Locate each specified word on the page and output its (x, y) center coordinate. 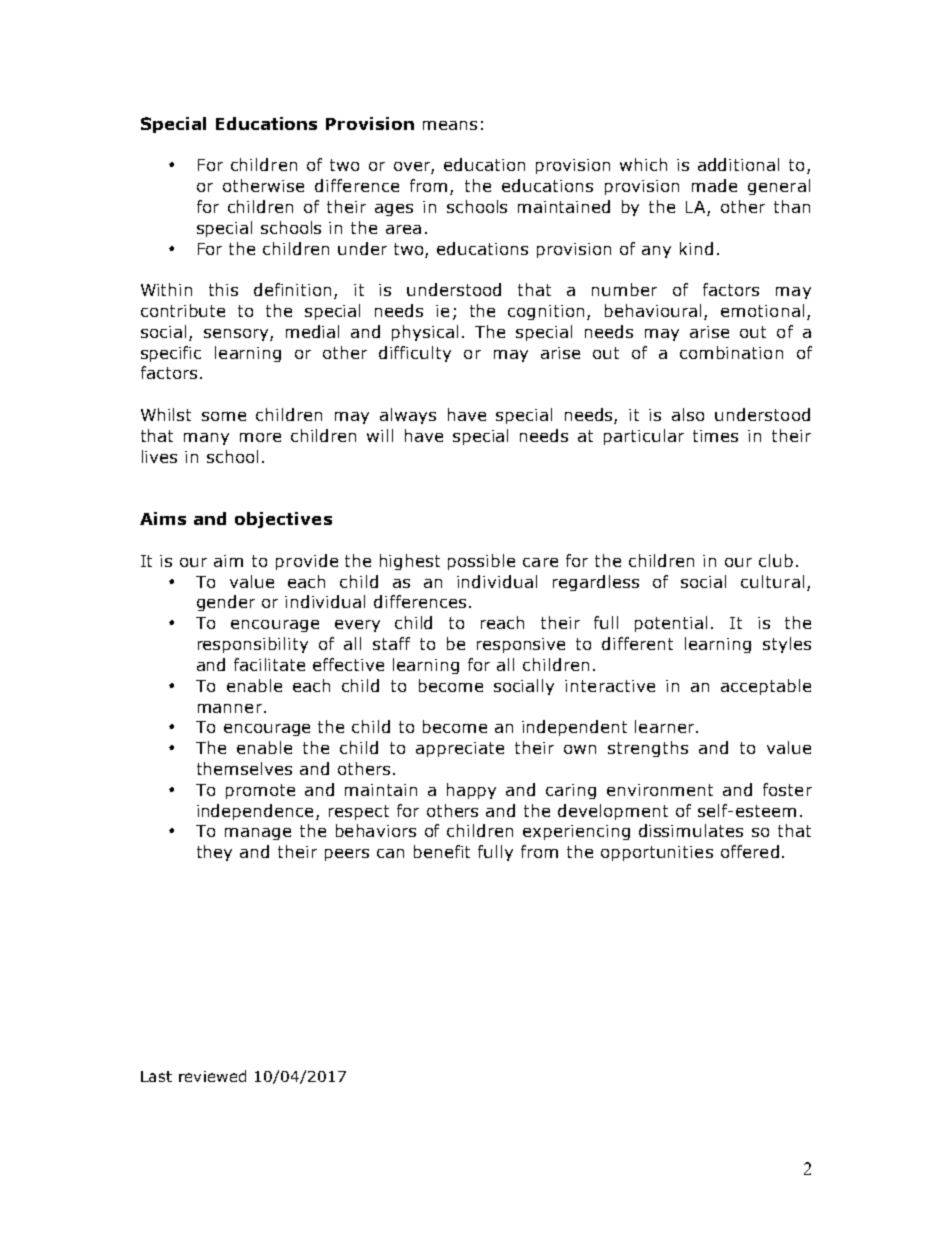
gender (226, 603)
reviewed (212, 1076)
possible (481, 562)
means (450, 125)
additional (738, 164)
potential (671, 624)
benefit (442, 851)
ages (394, 210)
